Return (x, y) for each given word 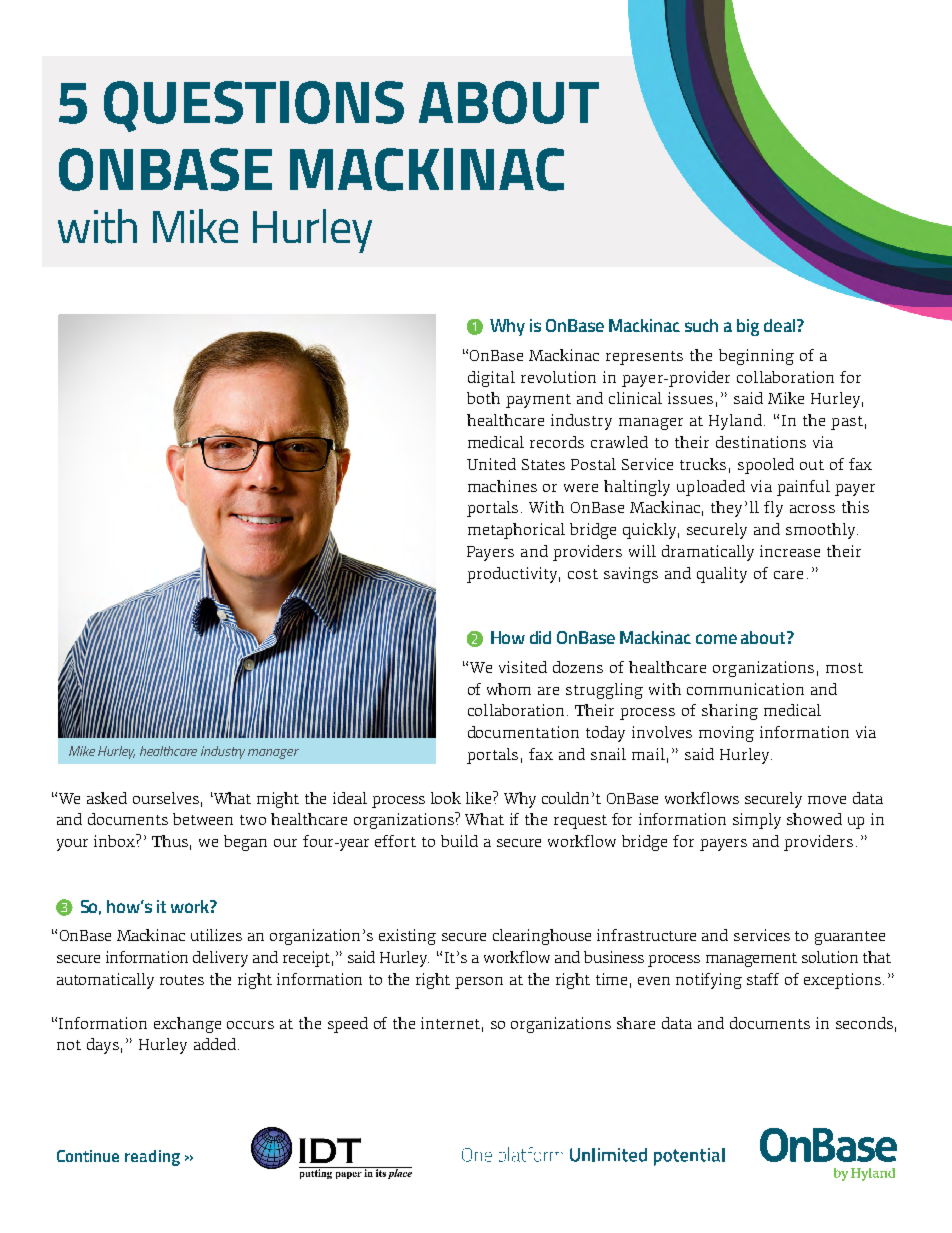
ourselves (166, 798)
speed (348, 1025)
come (716, 639)
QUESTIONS (254, 106)
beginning (756, 357)
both (483, 398)
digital (491, 379)
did (540, 637)
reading (152, 1158)
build (459, 841)
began (245, 843)
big (748, 327)
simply (757, 821)
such (701, 325)
